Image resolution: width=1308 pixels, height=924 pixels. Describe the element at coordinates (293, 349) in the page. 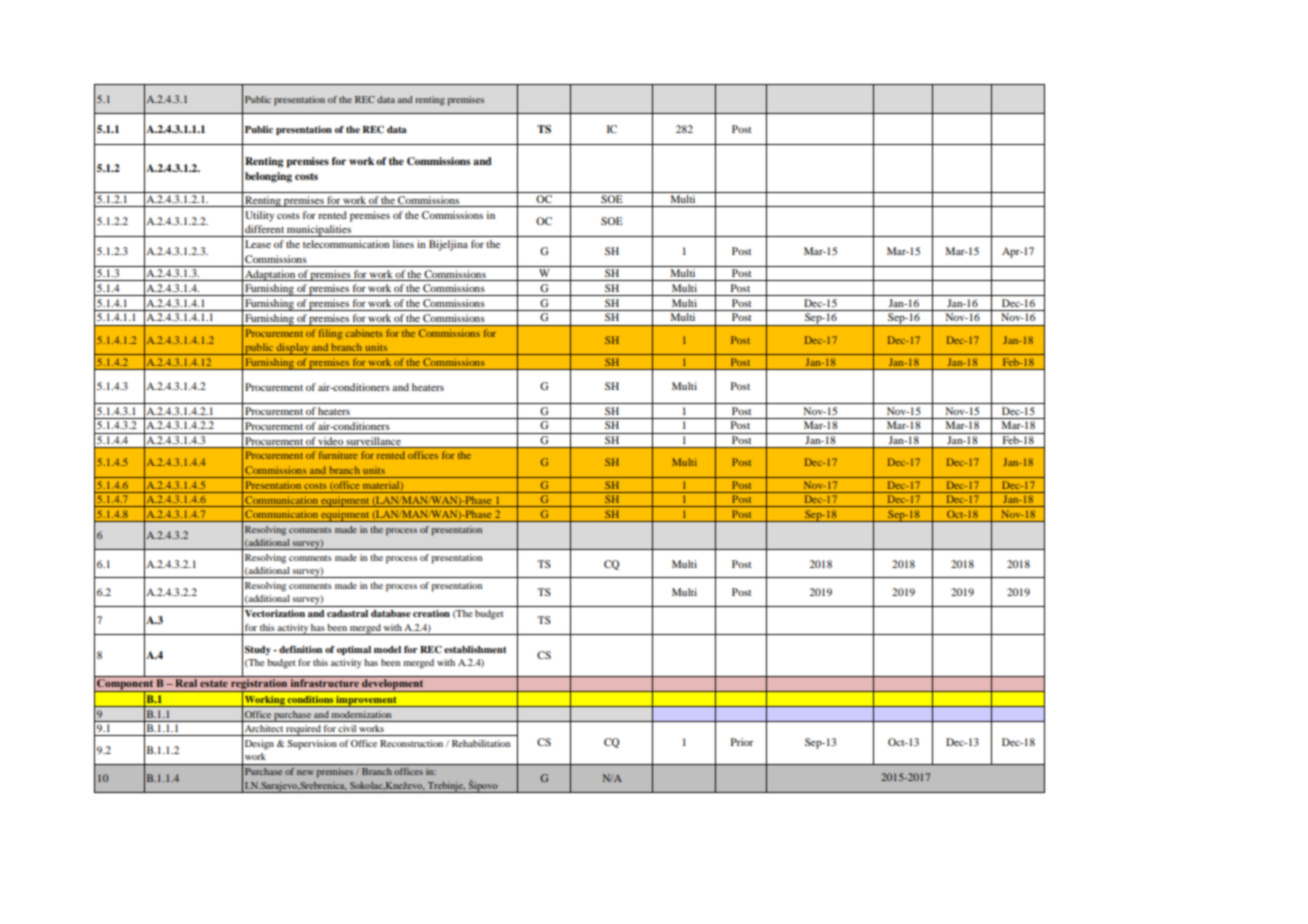

I see `display` at that location.
